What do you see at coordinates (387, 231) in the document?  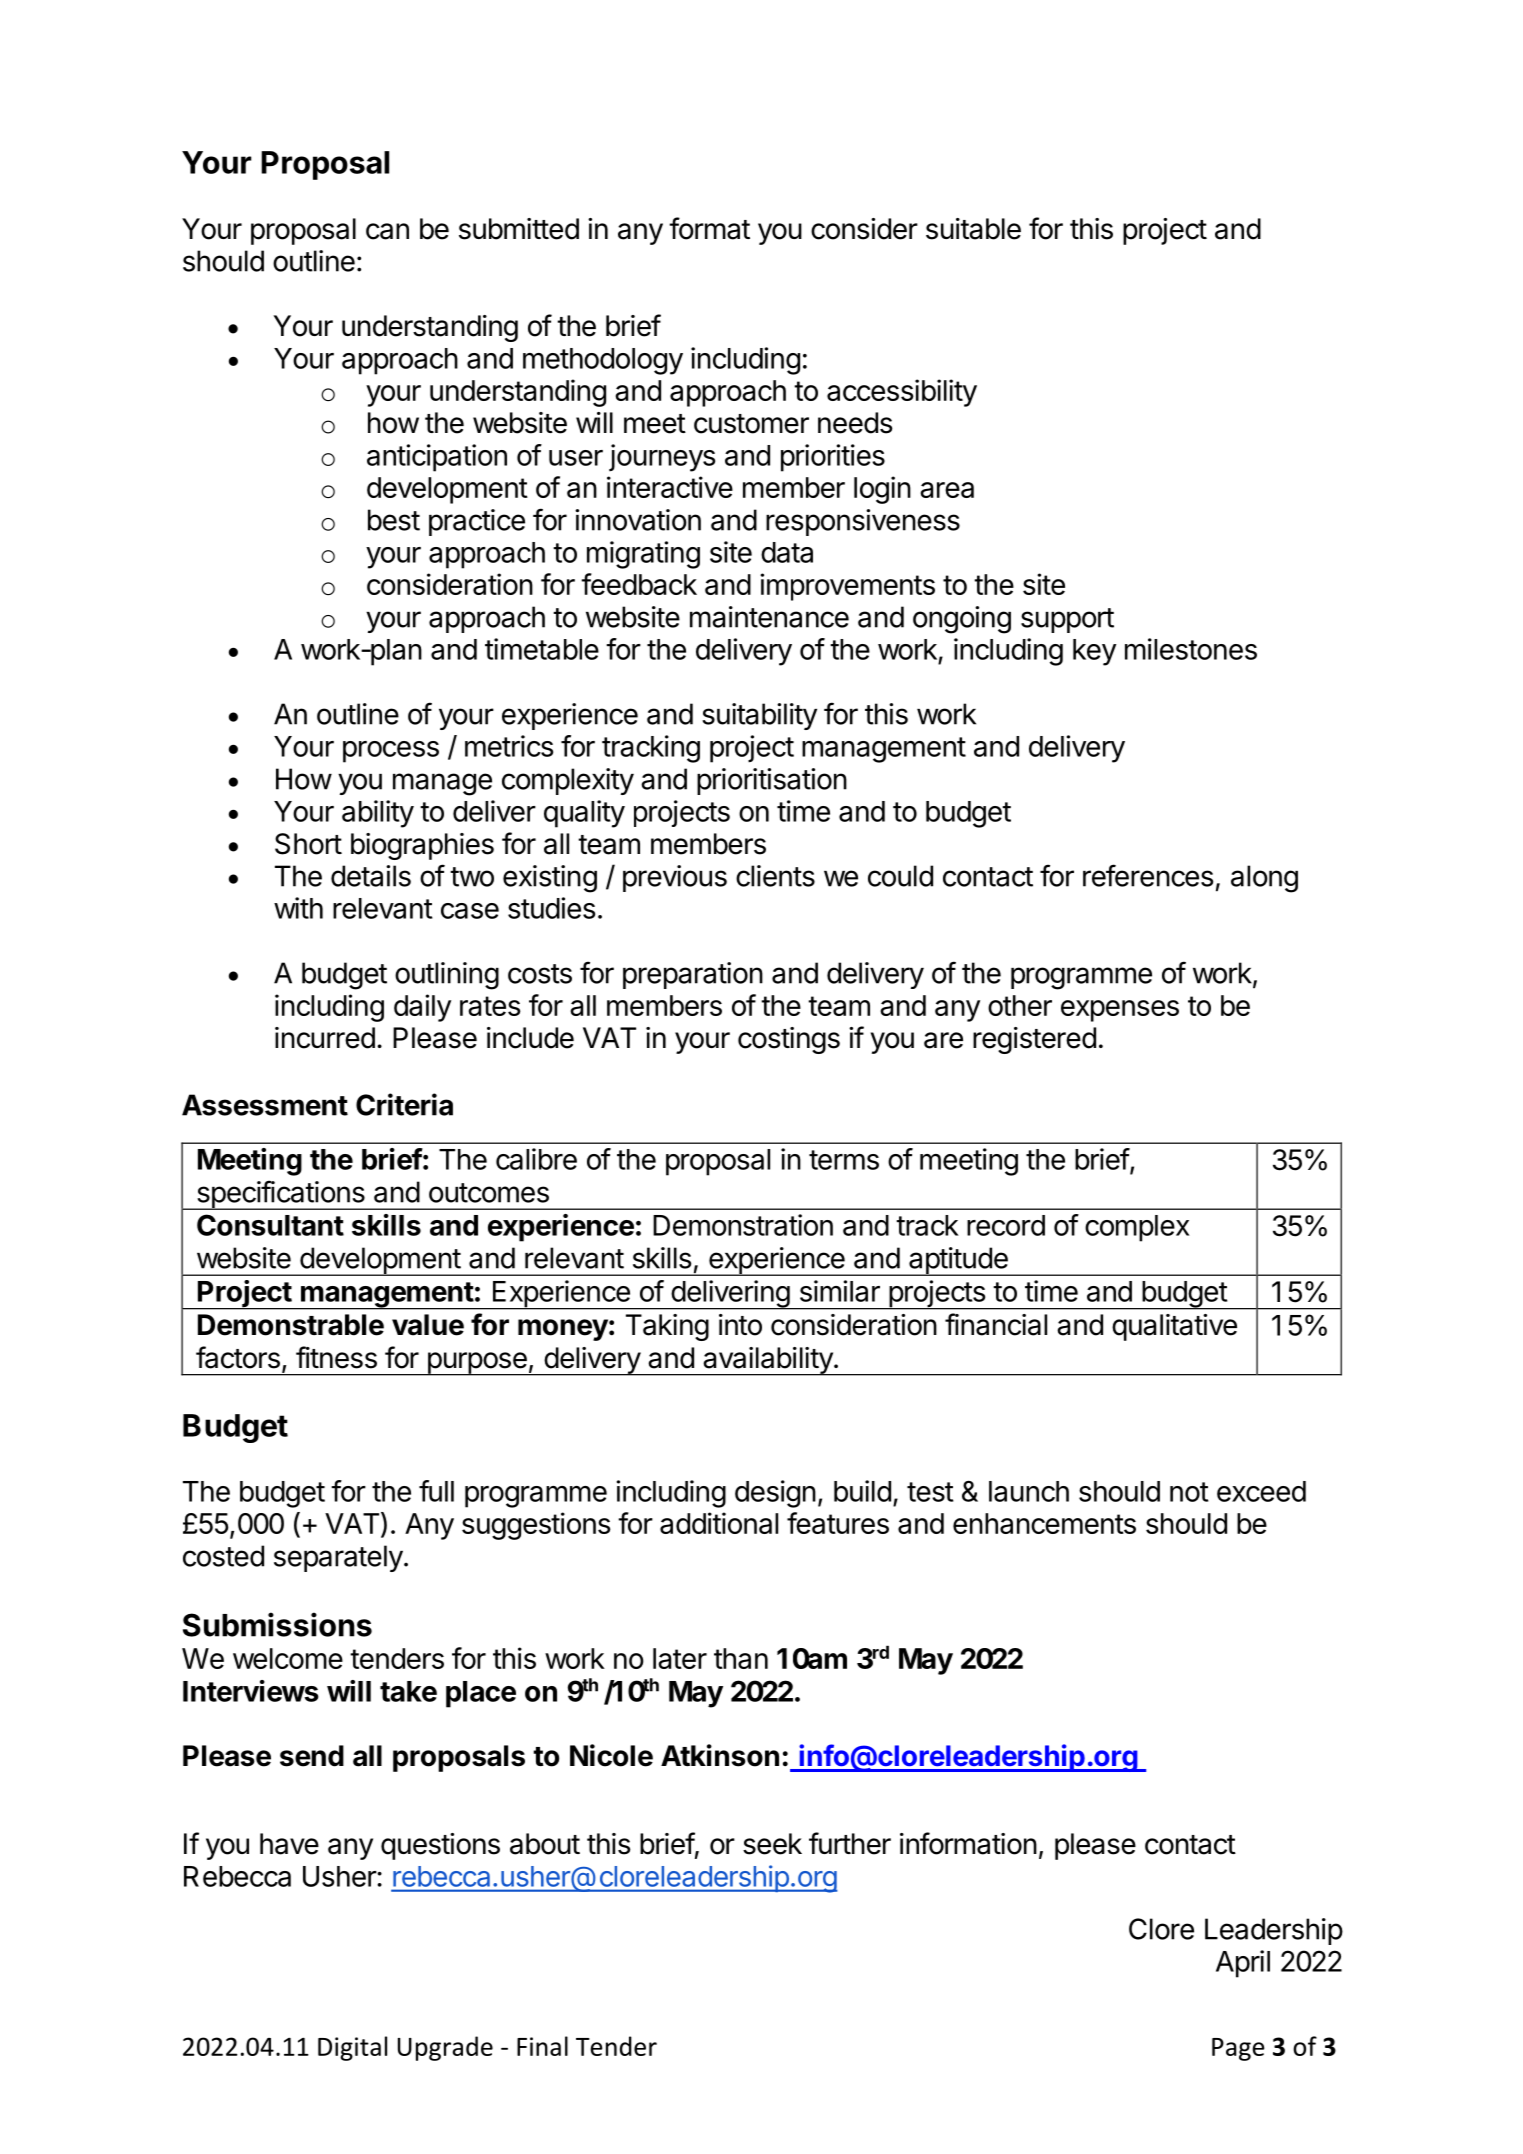 I see `can` at bounding box center [387, 231].
